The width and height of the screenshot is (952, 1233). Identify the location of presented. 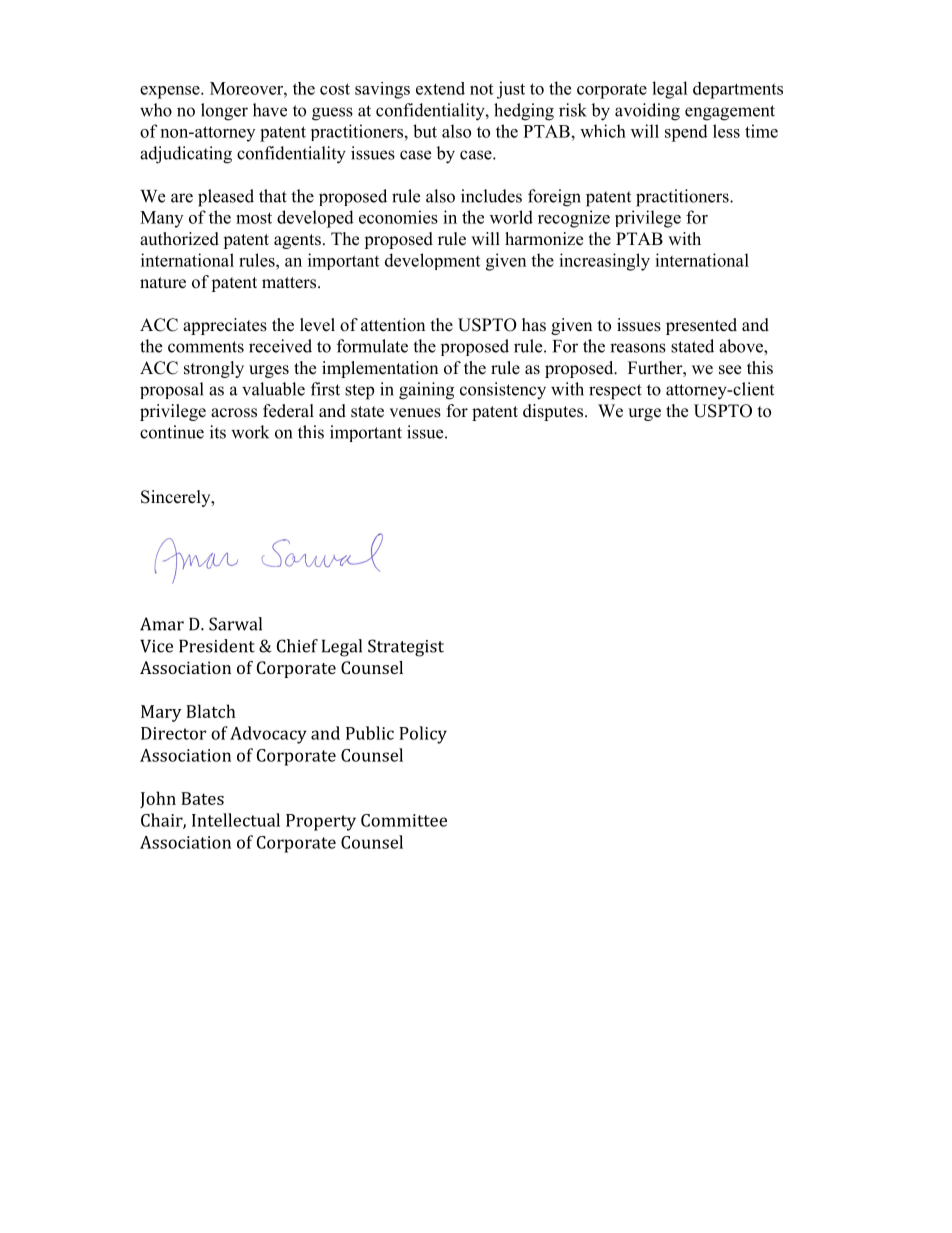
(701, 326).
